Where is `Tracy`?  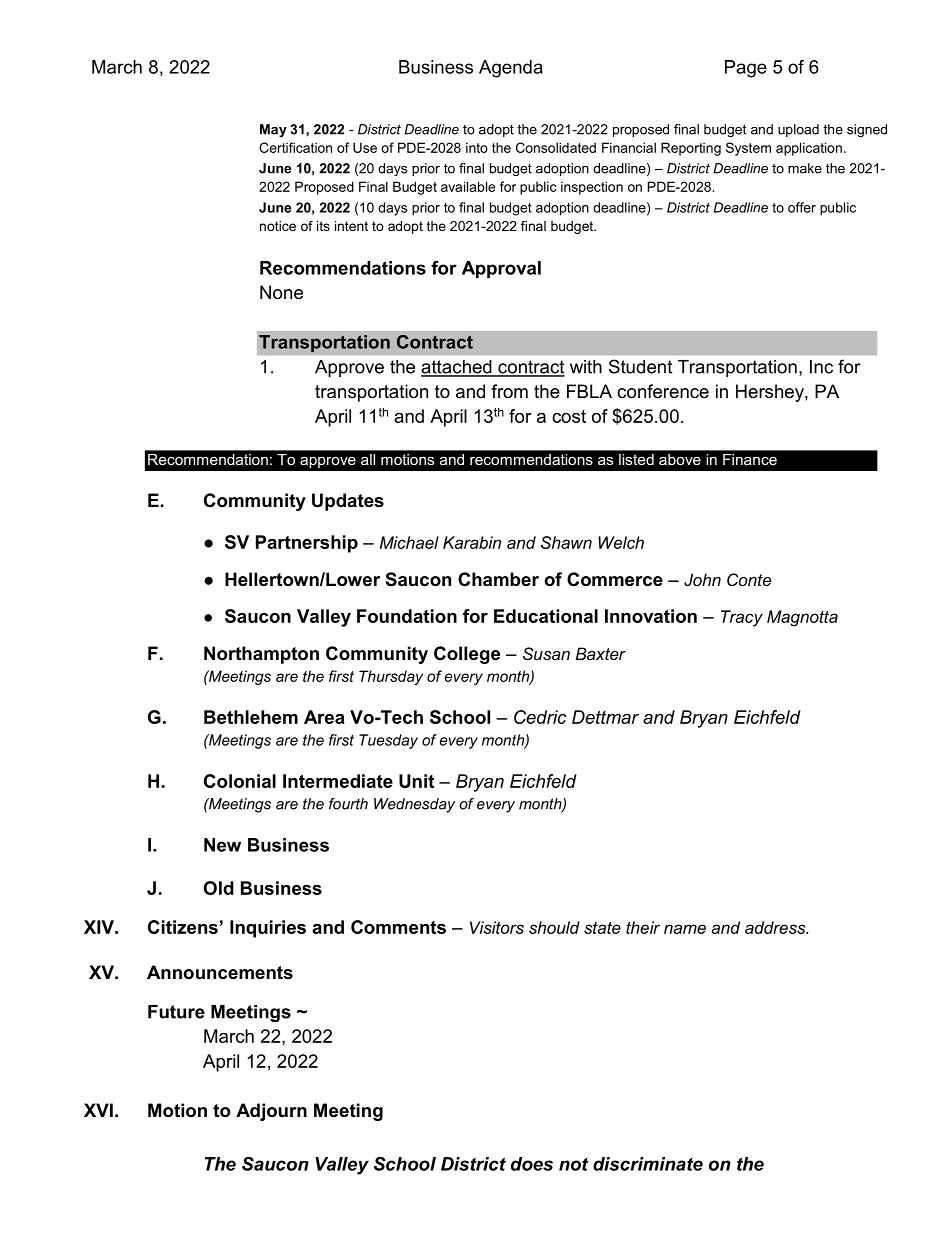 Tracy is located at coordinates (742, 618).
